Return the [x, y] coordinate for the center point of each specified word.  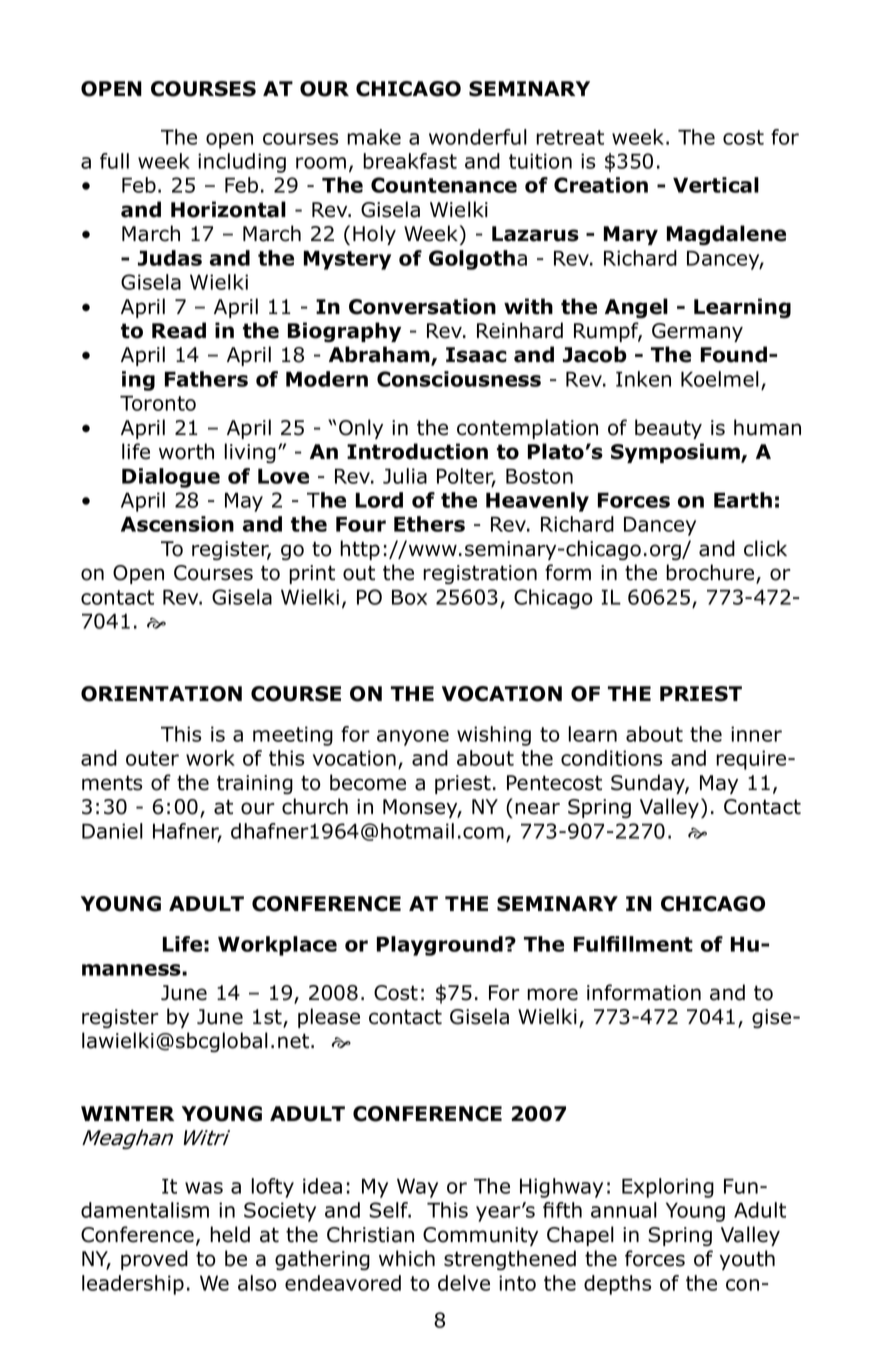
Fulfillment [633, 944]
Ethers [429, 524]
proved [154, 1260]
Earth [743, 500]
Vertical [716, 185]
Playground [440, 946]
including [242, 163]
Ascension [177, 524]
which [407, 1258]
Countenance [444, 185]
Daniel [112, 831]
